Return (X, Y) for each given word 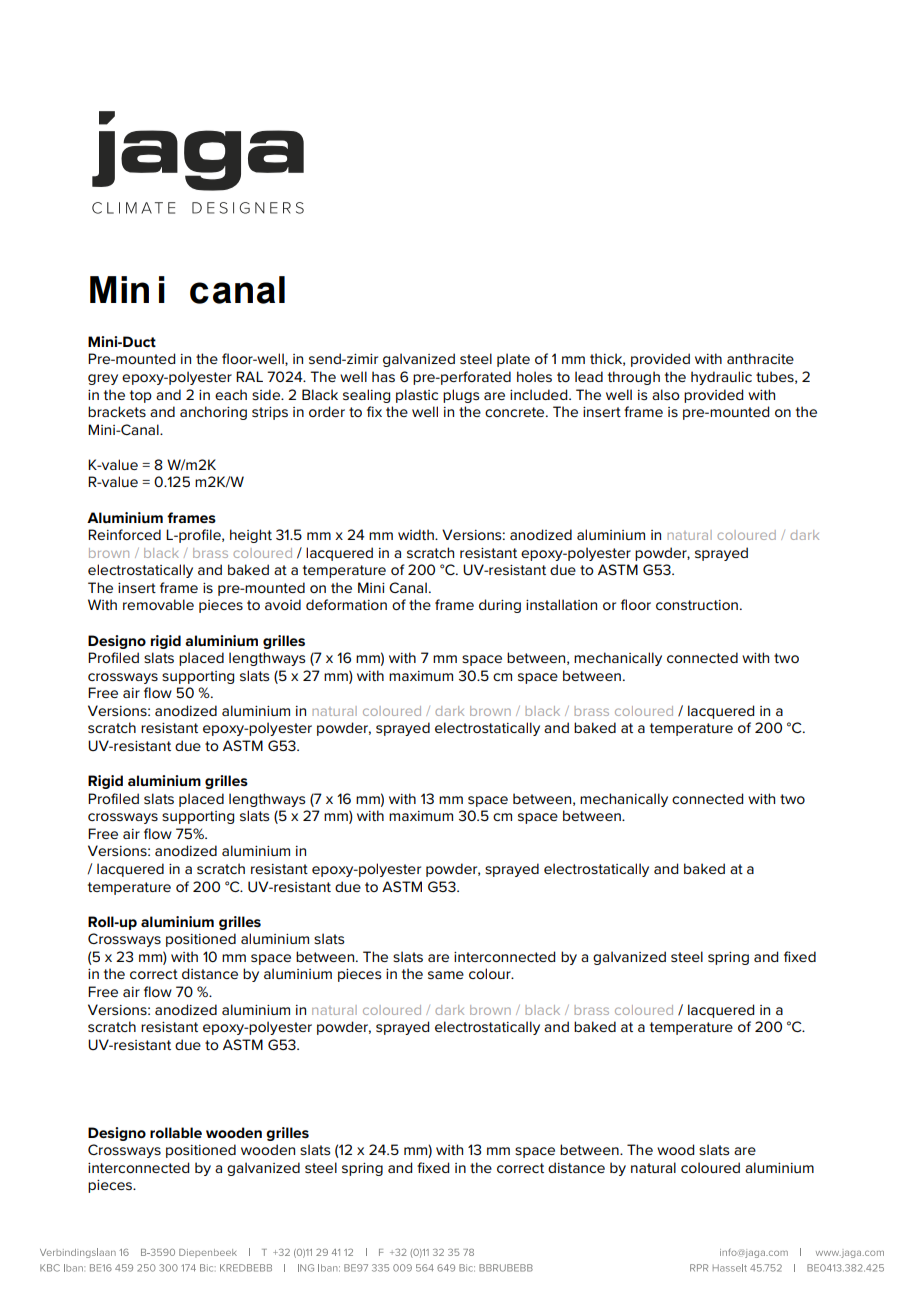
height (251, 536)
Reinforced (124, 534)
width (417, 534)
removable (158, 604)
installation (561, 604)
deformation (346, 604)
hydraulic (721, 378)
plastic (417, 396)
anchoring (213, 413)
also (666, 394)
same (446, 975)
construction (697, 605)
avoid (283, 604)
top (141, 396)
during (500, 606)
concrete (516, 412)
